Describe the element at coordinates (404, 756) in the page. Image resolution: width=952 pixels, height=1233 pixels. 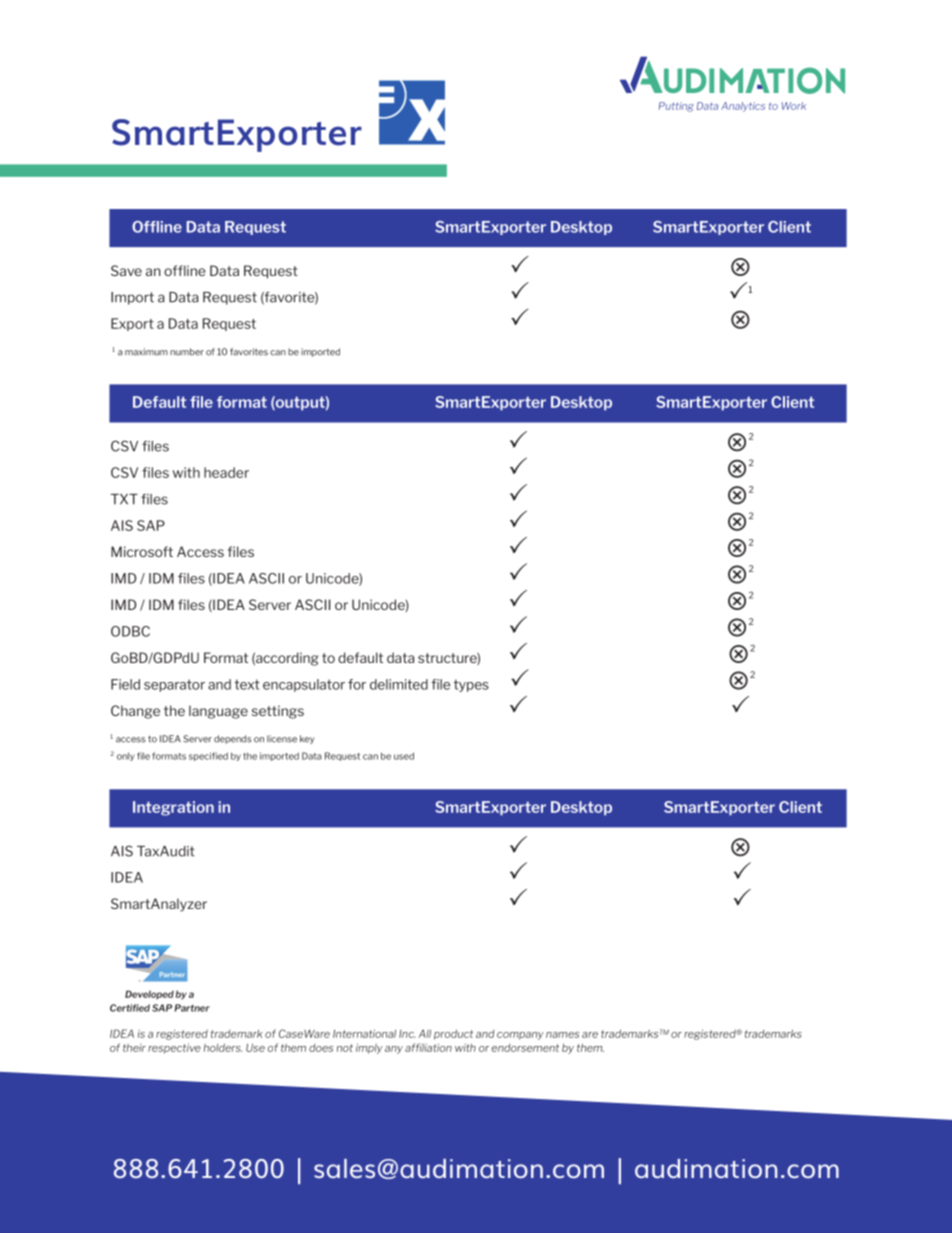
I see `used` at that location.
